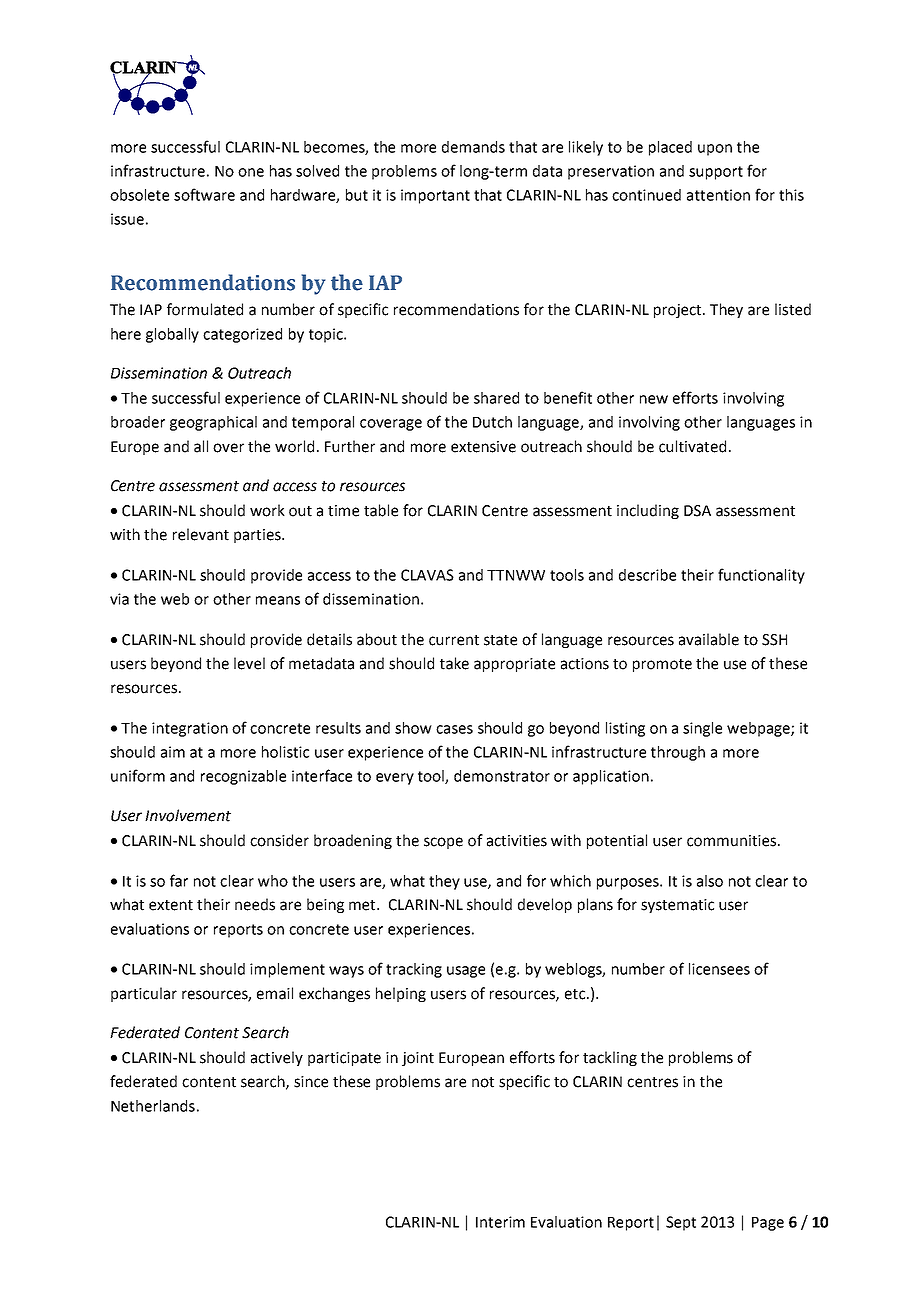 The height and width of the document is (1308, 924). What do you see at coordinates (171, 905) in the document?
I see `extent` at bounding box center [171, 905].
